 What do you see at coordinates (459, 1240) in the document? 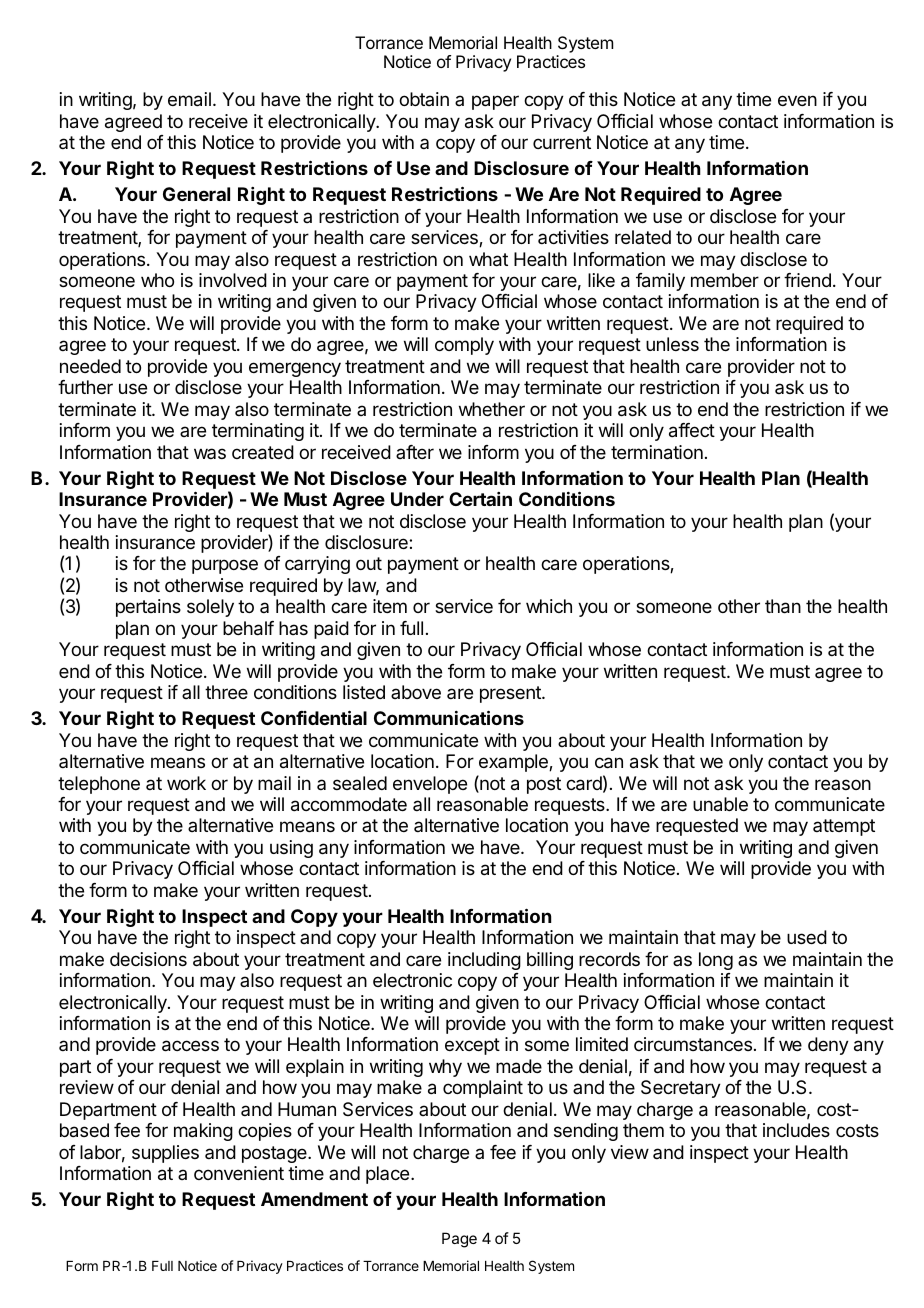
I see `Page` at bounding box center [459, 1240].
